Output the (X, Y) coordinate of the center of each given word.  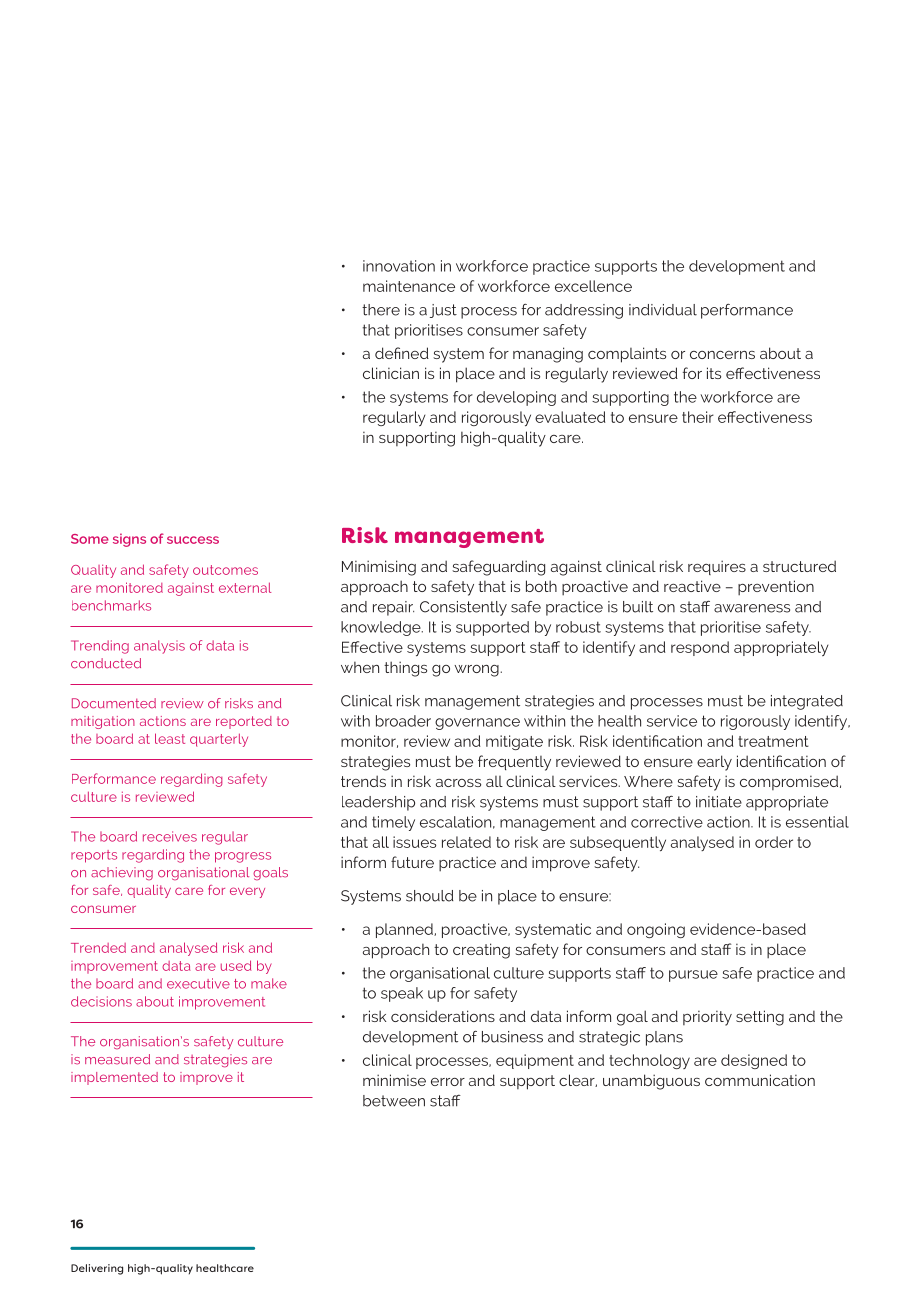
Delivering (97, 1269)
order (774, 842)
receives (170, 836)
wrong (477, 671)
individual (663, 310)
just (443, 311)
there (381, 310)
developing (516, 398)
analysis (159, 647)
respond (700, 648)
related (466, 842)
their (698, 417)
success (193, 540)
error (448, 1082)
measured (117, 1059)
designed (754, 1061)
